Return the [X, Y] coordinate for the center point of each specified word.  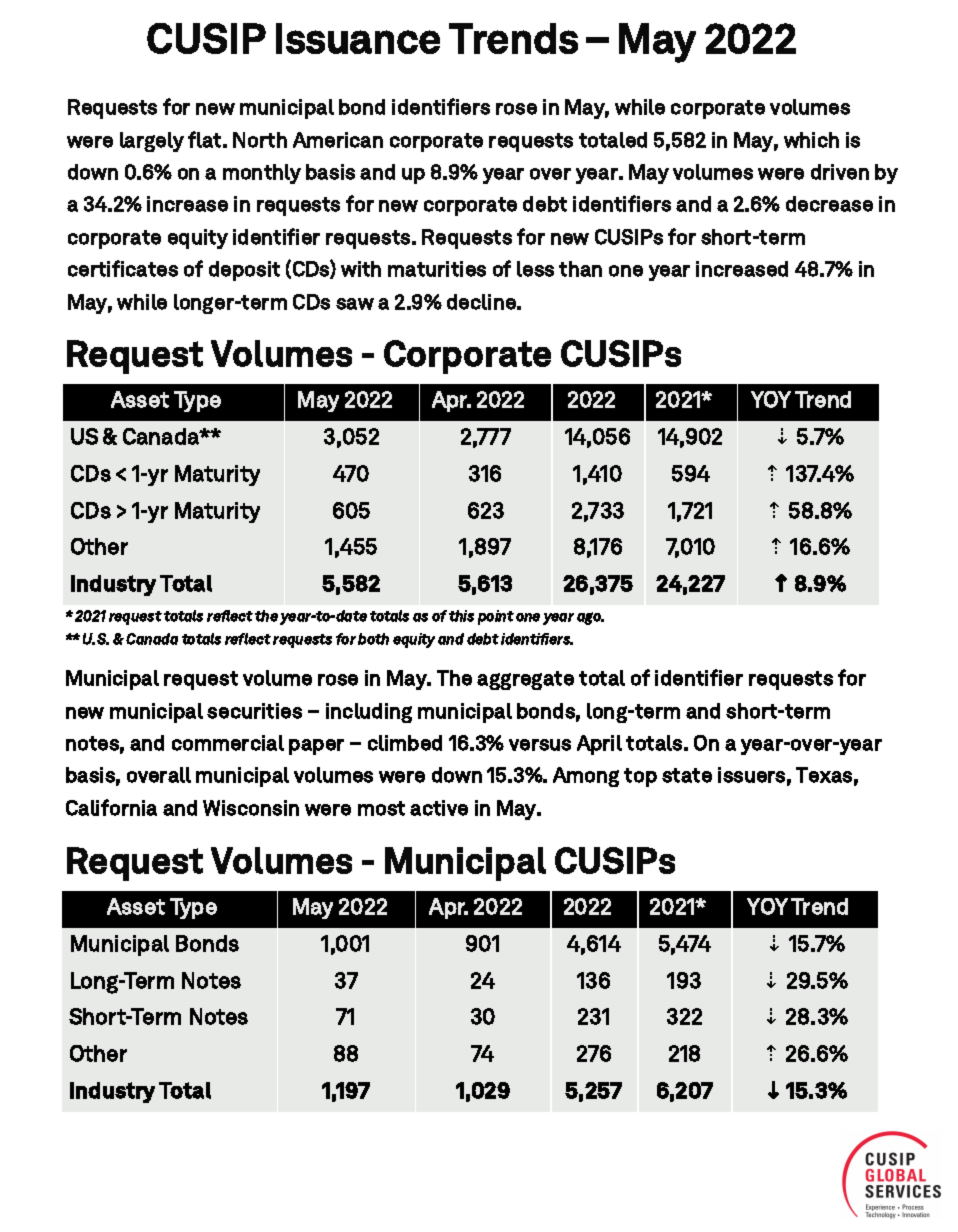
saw [355, 304]
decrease [829, 204]
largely [152, 142]
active [439, 808]
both [373, 639]
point [496, 617]
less [535, 269]
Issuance [358, 38]
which [811, 140]
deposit [244, 271]
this [461, 616]
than [580, 269]
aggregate [525, 680]
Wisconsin [251, 808]
